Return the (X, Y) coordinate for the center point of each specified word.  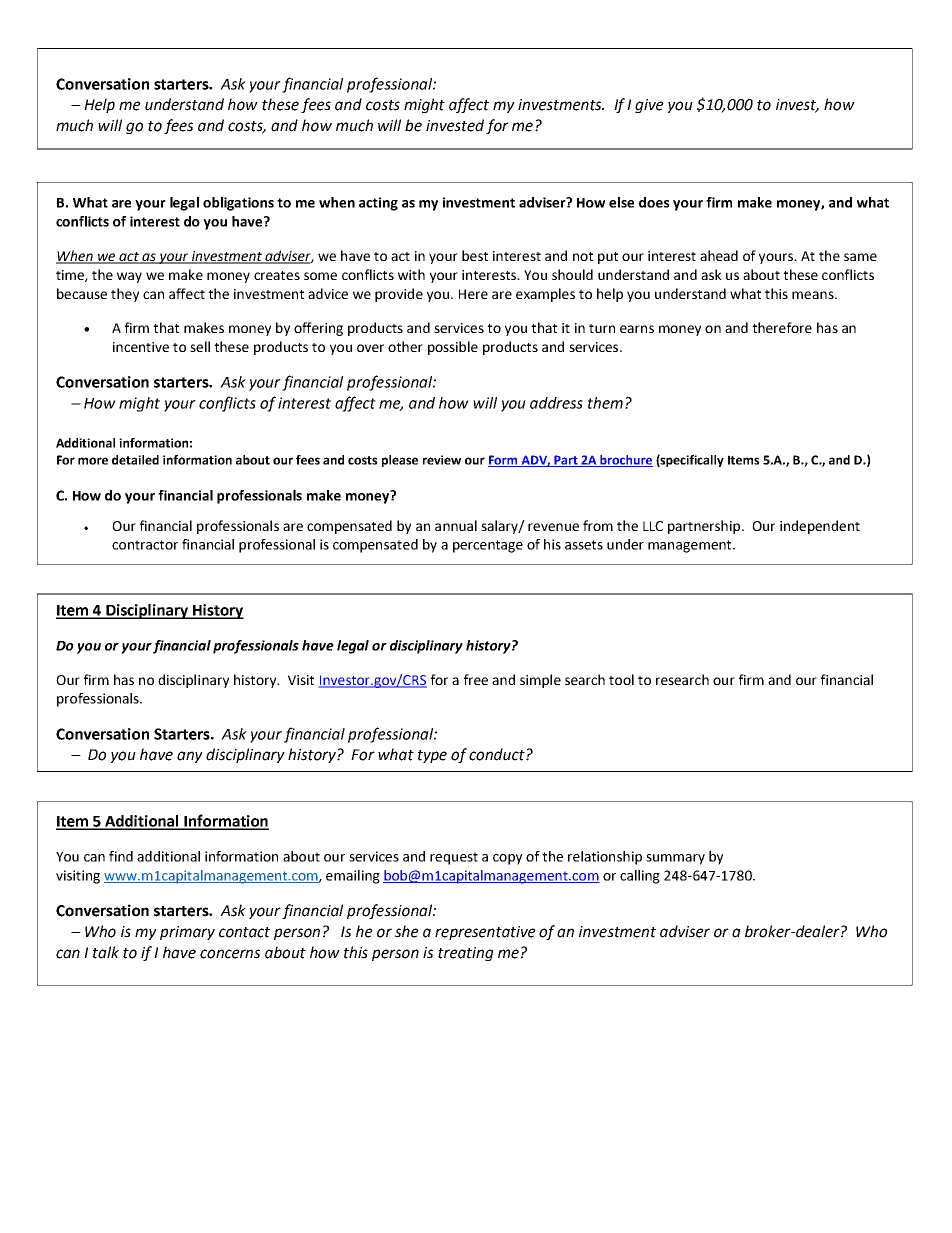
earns (637, 329)
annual (456, 525)
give (649, 106)
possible (453, 348)
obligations (238, 204)
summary (675, 859)
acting (378, 204)
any (190, 757)
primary (187, 933)
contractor (145, 545)
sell (200, 346)
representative (485, 933)
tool (621, 679)
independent (820, 527)
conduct (498, 754)
